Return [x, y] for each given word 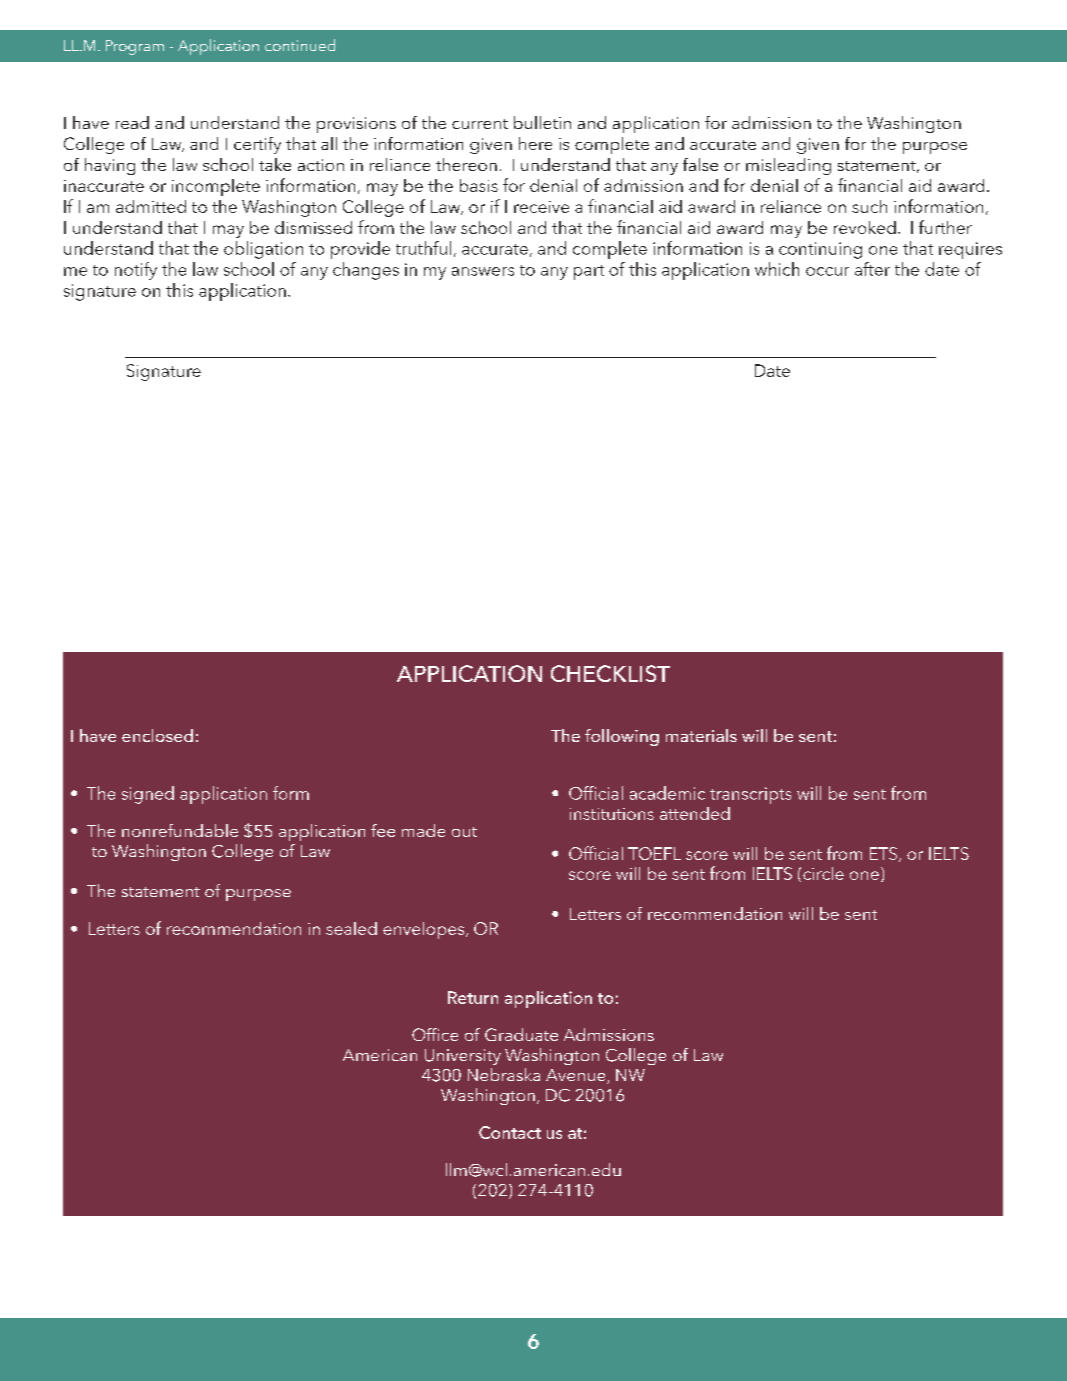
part [589, 272]
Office [435, 1034]
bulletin [542, 122]
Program [135, 47]
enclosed [157, 735]
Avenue [577, 1076]
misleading [788, 166]
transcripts [750, 795]
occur [827, 271]
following [622, 737]
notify [136, 271]
